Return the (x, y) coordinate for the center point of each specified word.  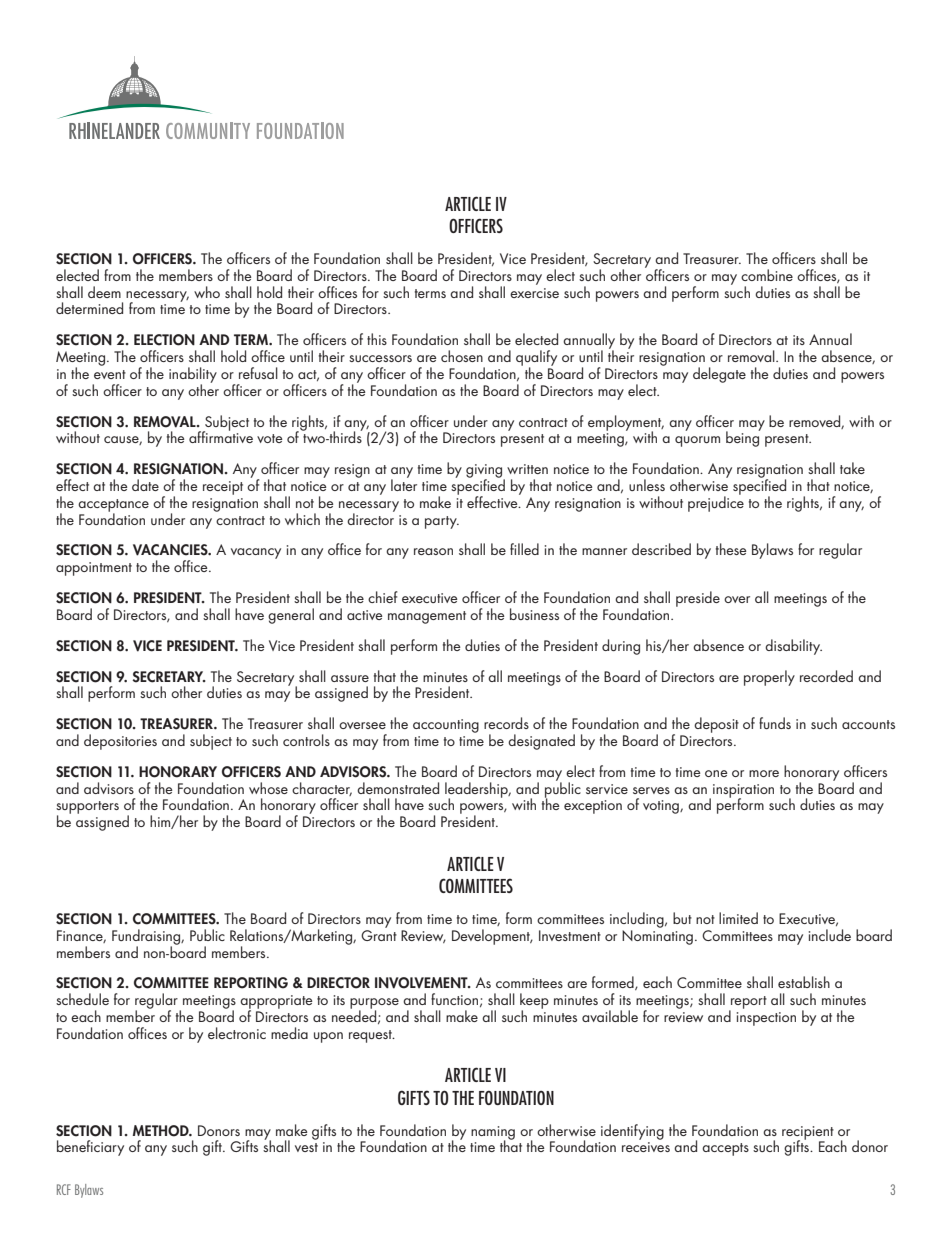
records (506, 723)
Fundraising (147, 938)
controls (306, 740)
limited (738, 918)
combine (767, 275)
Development (492, 937)
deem (104, 292)
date (145, 485)
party (442, 522)
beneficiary (90, 1148)
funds (775, 723)
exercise (534, 293)
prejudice (716, 503)
